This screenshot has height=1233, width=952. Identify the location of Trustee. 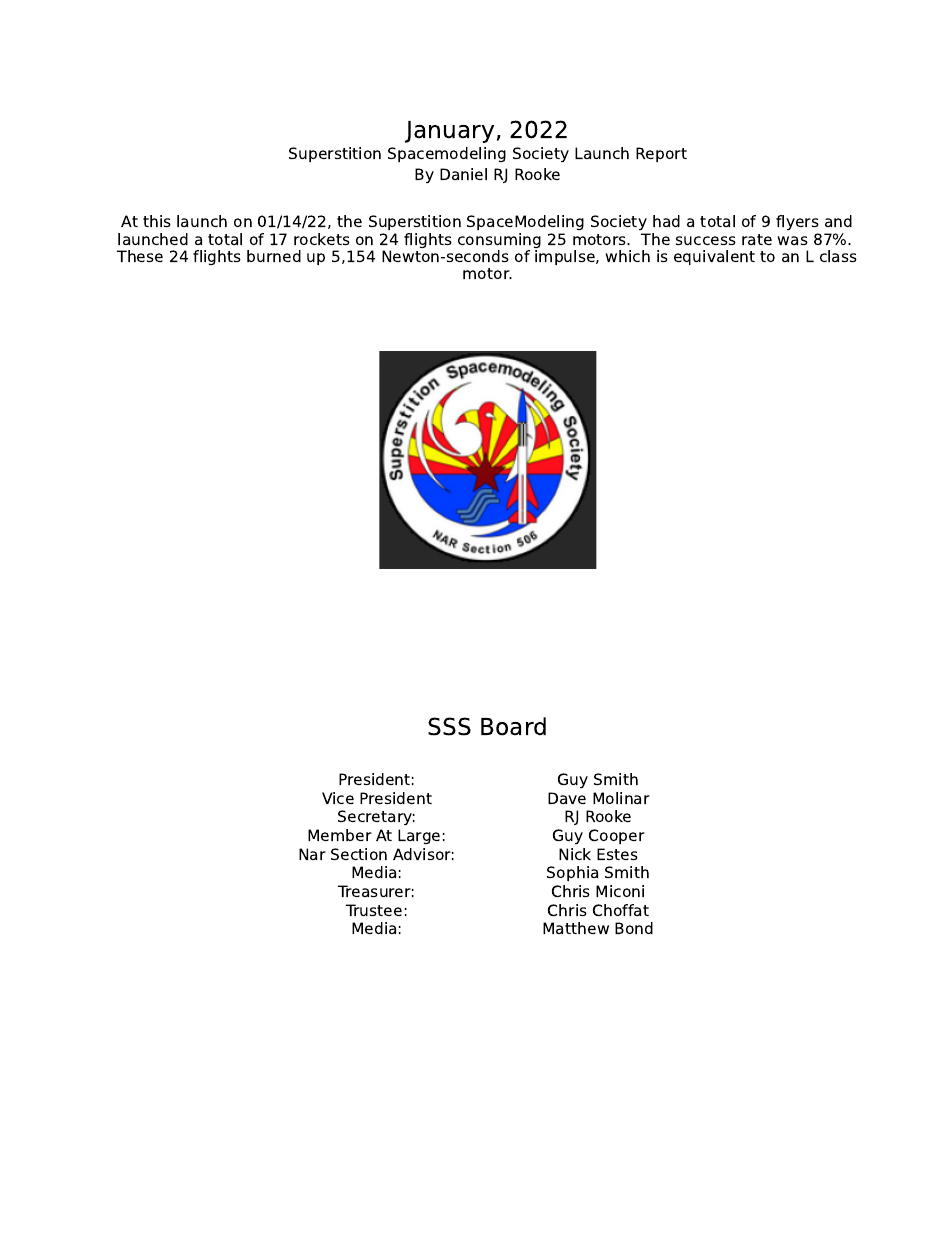
(374, 910).
